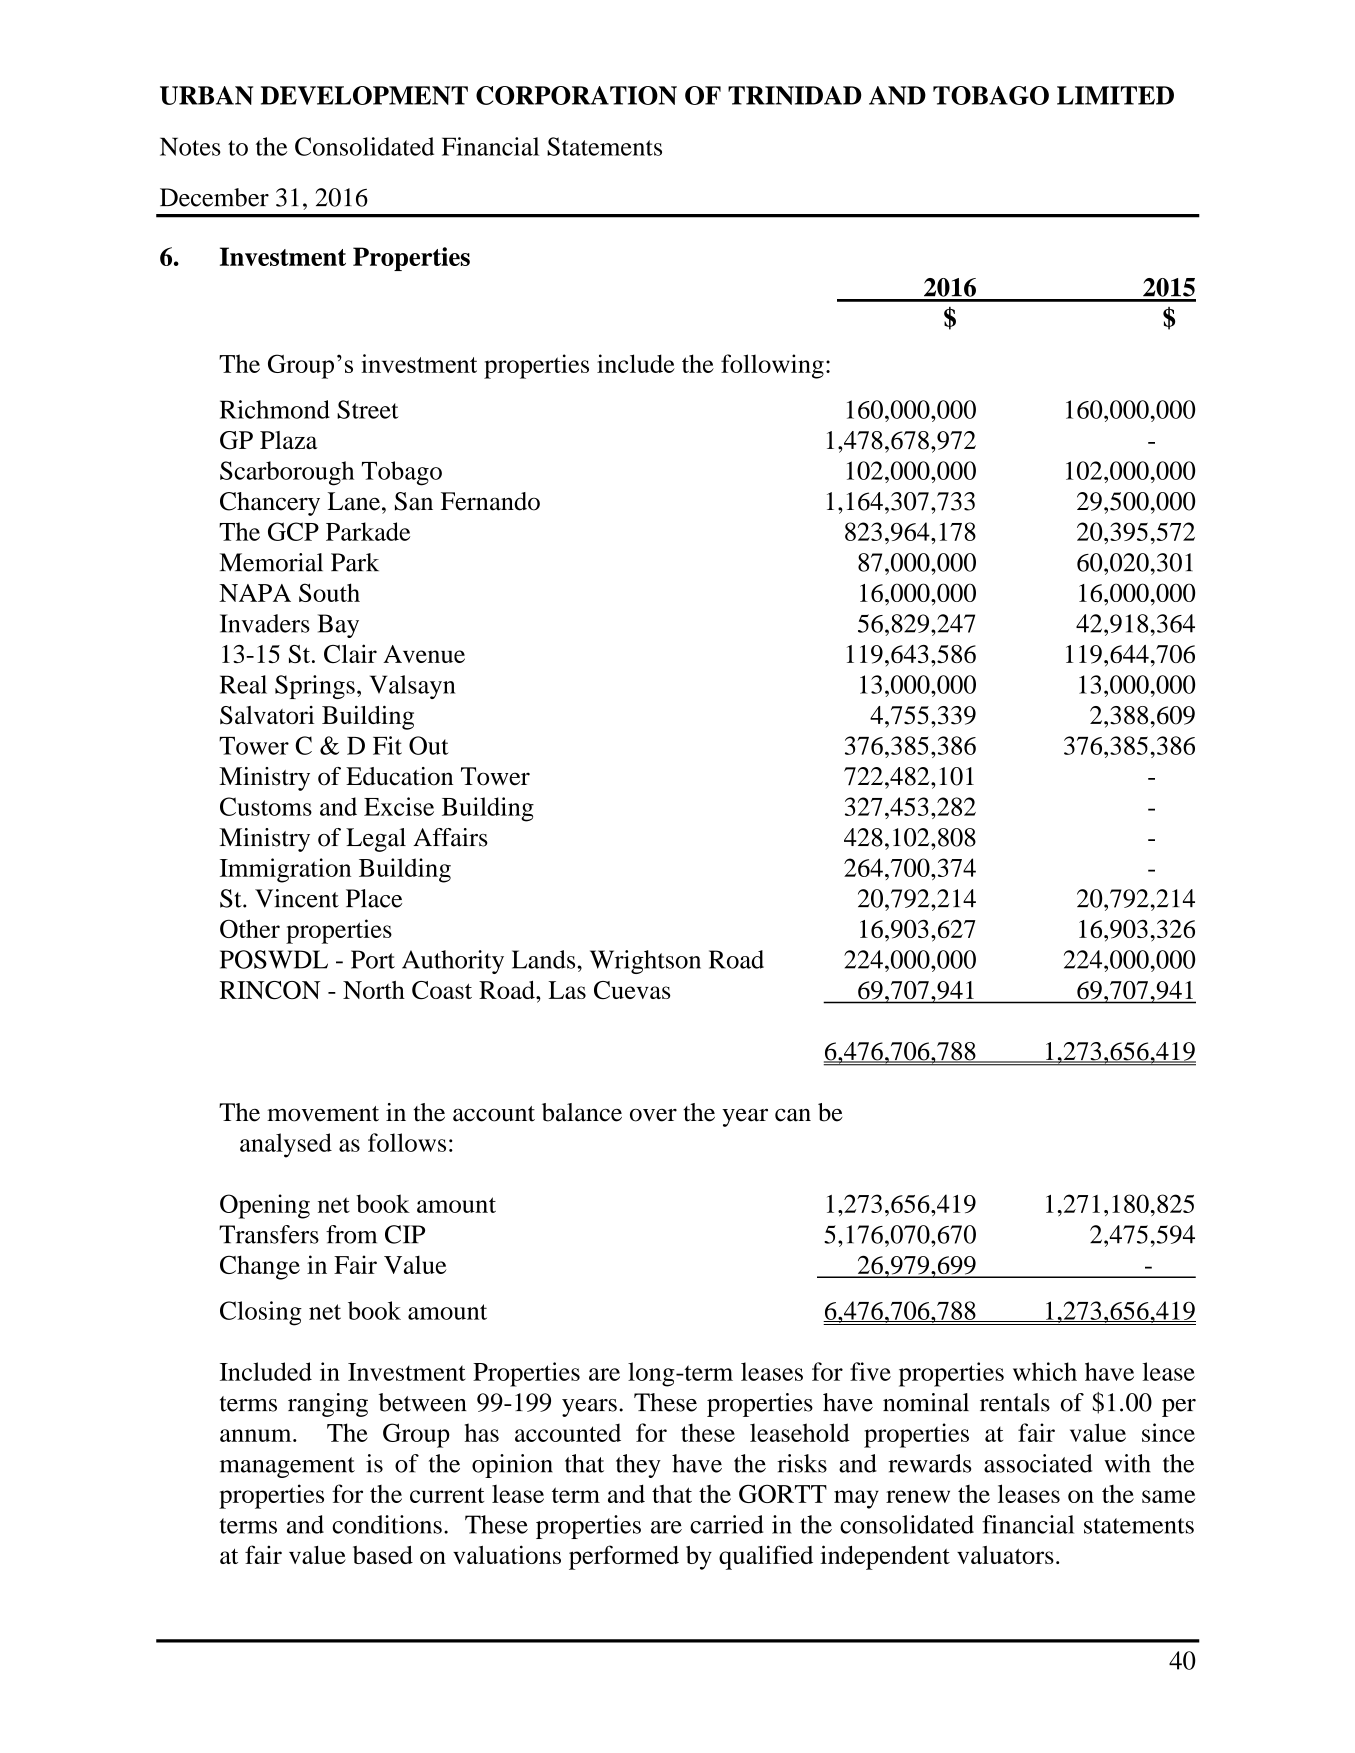 The height and width of the screenshot is (1753, 1355). I want to click on Customs, so click(266, 806).
